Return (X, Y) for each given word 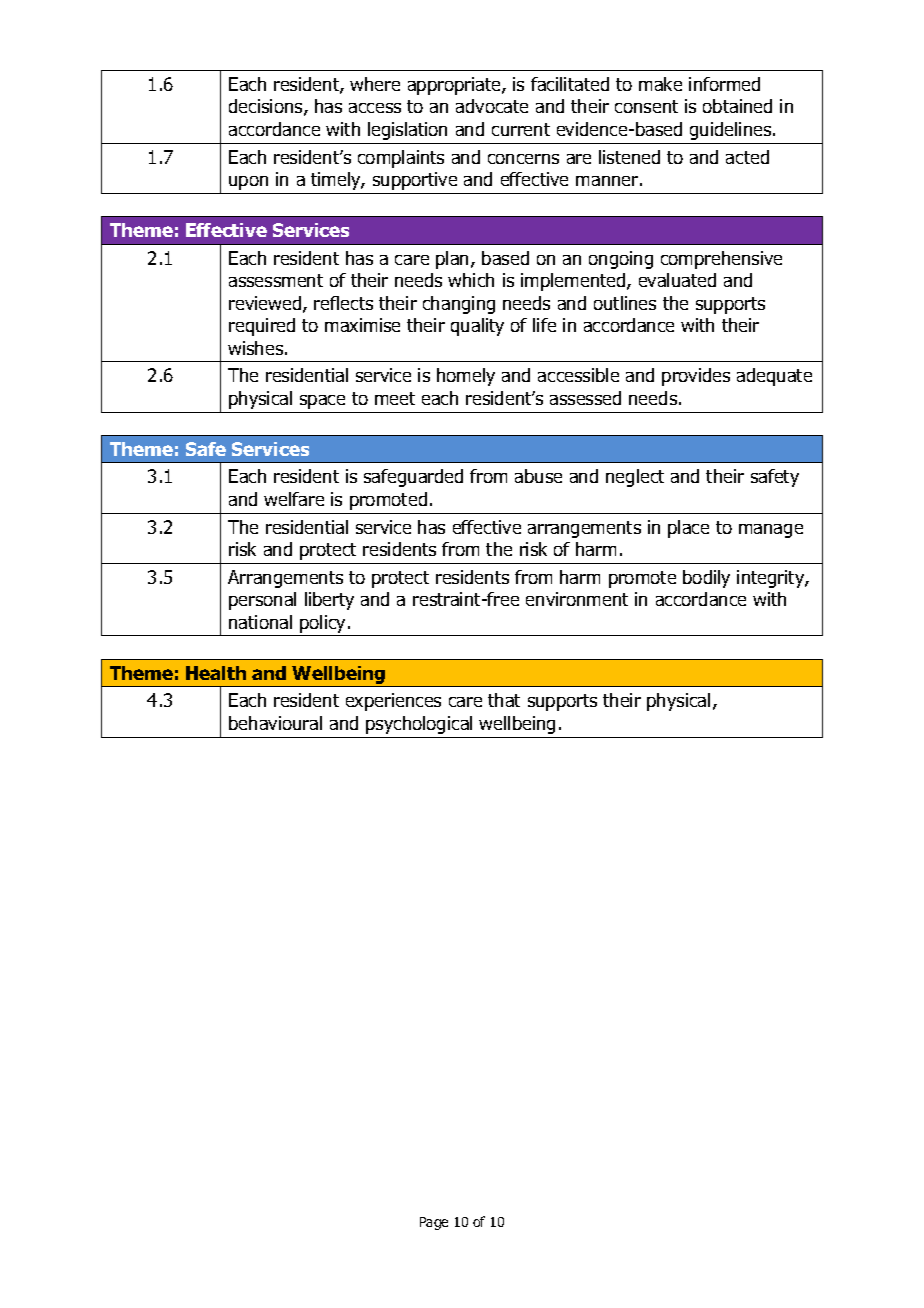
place (688, 529)
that (504, 700)
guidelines (732, 131)
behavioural (275, 723)
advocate (492, 106)
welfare (294, 499)
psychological (419, 725)
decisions (267, 107)
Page (434, 1223)
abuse (538, 476)
